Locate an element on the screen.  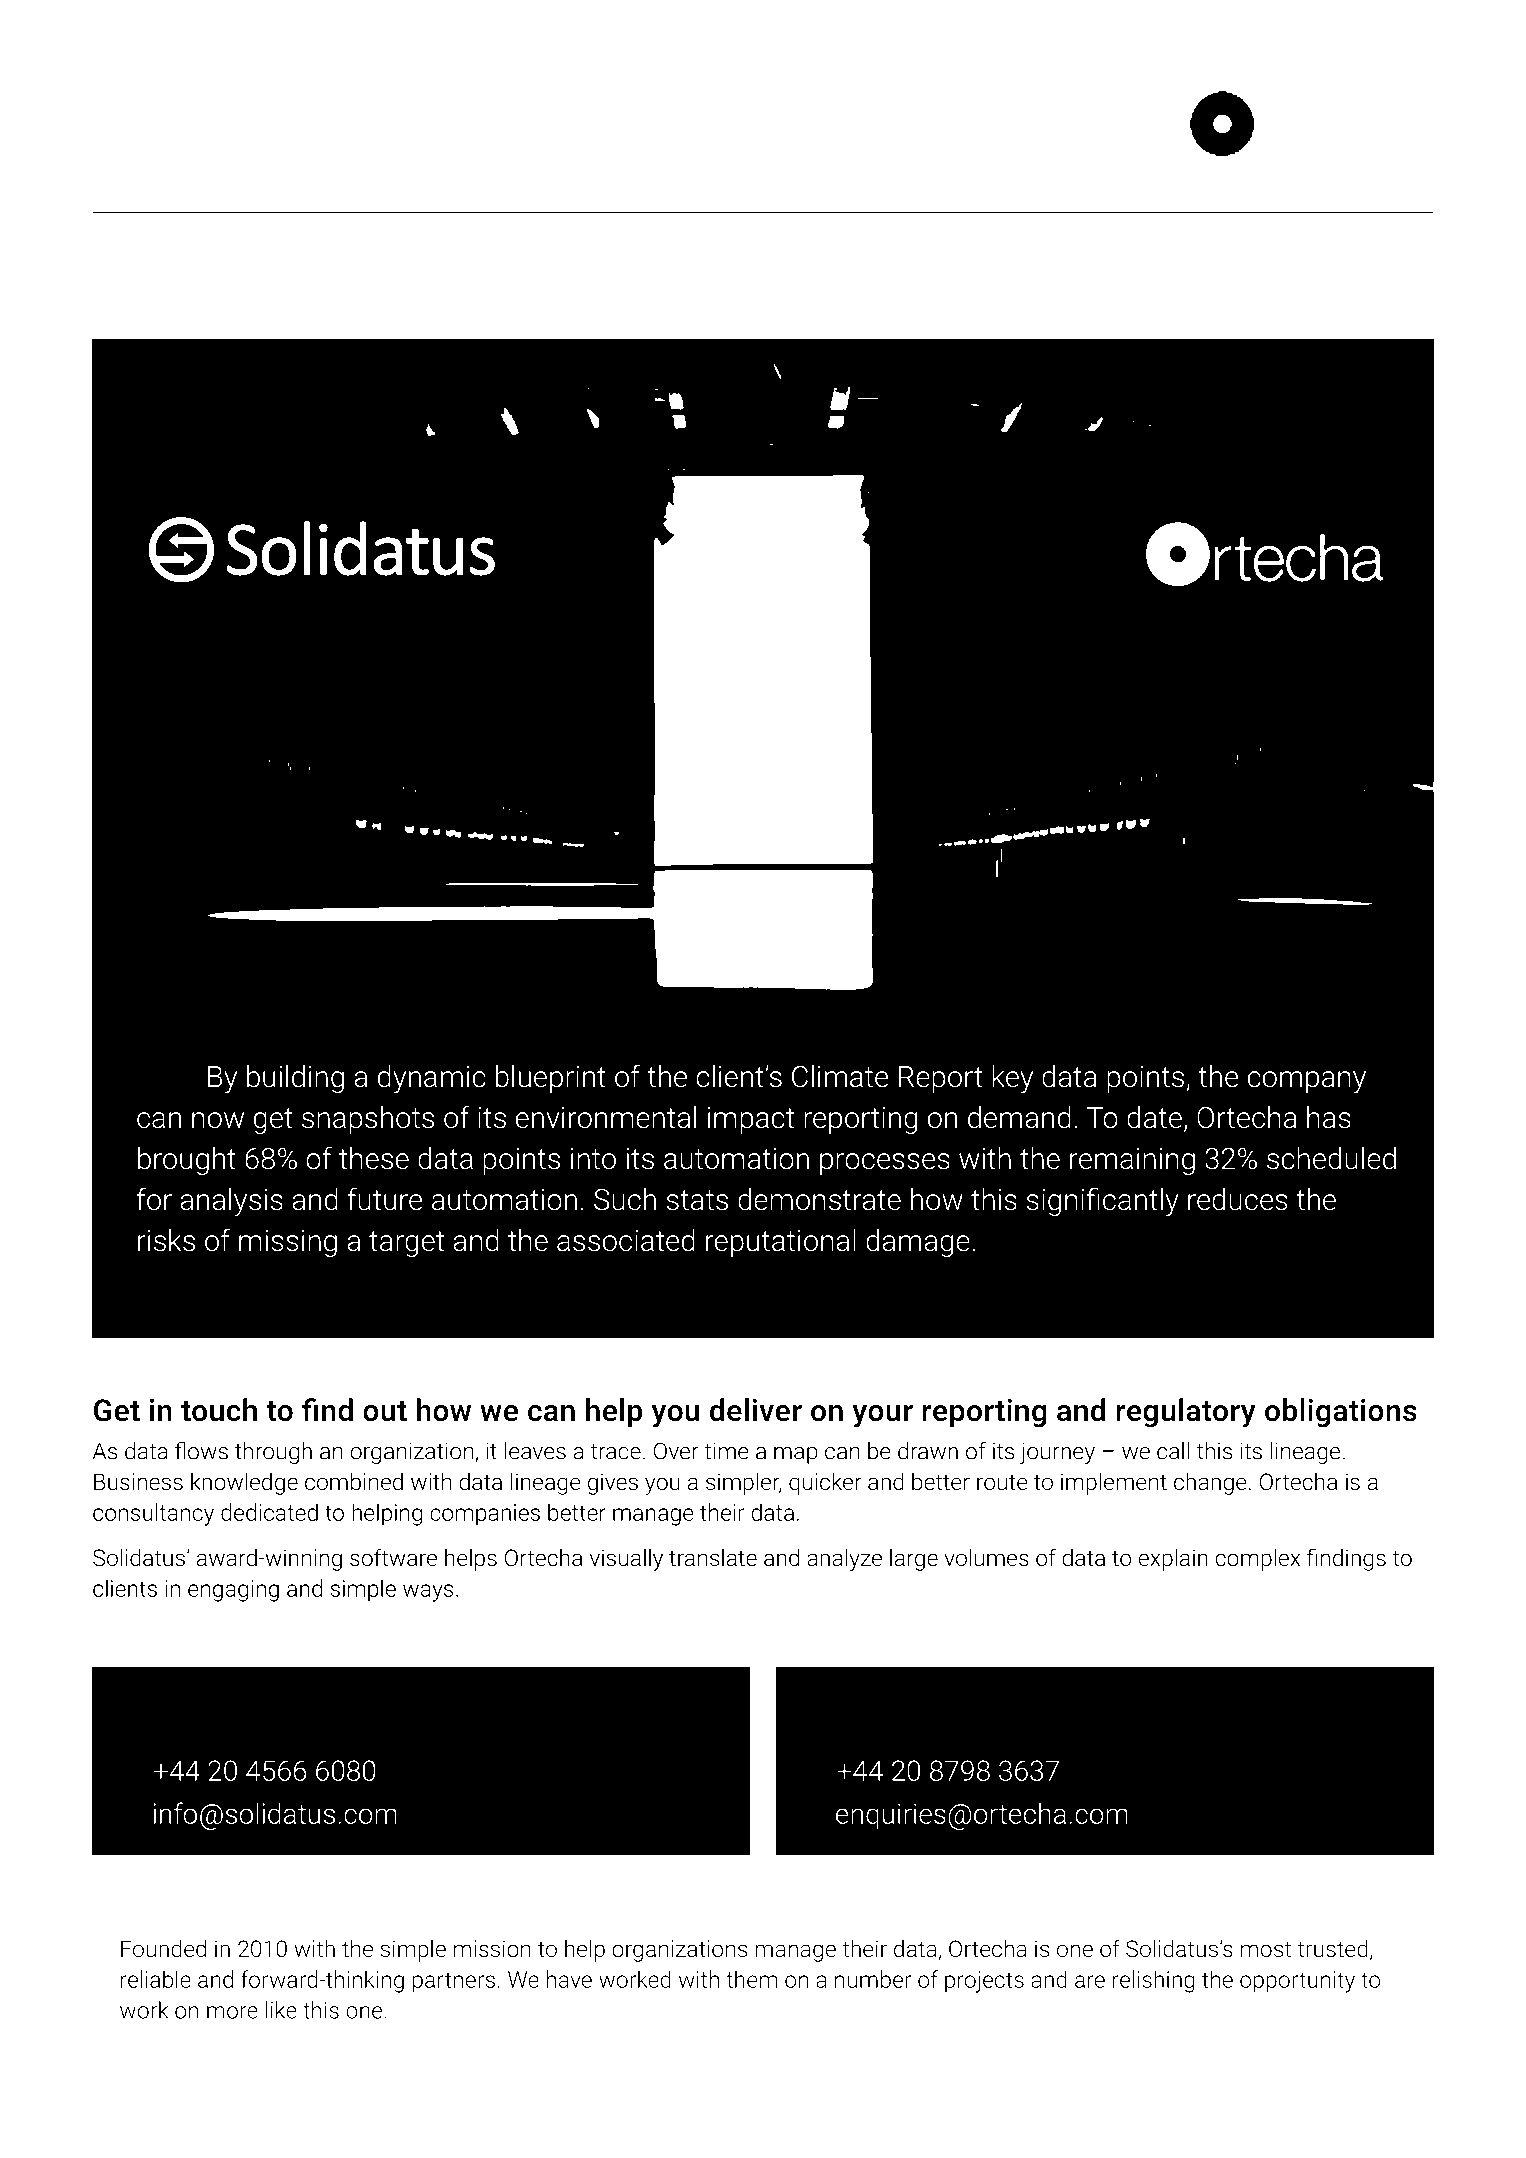
touch is located at coordinates (219, 1410).
